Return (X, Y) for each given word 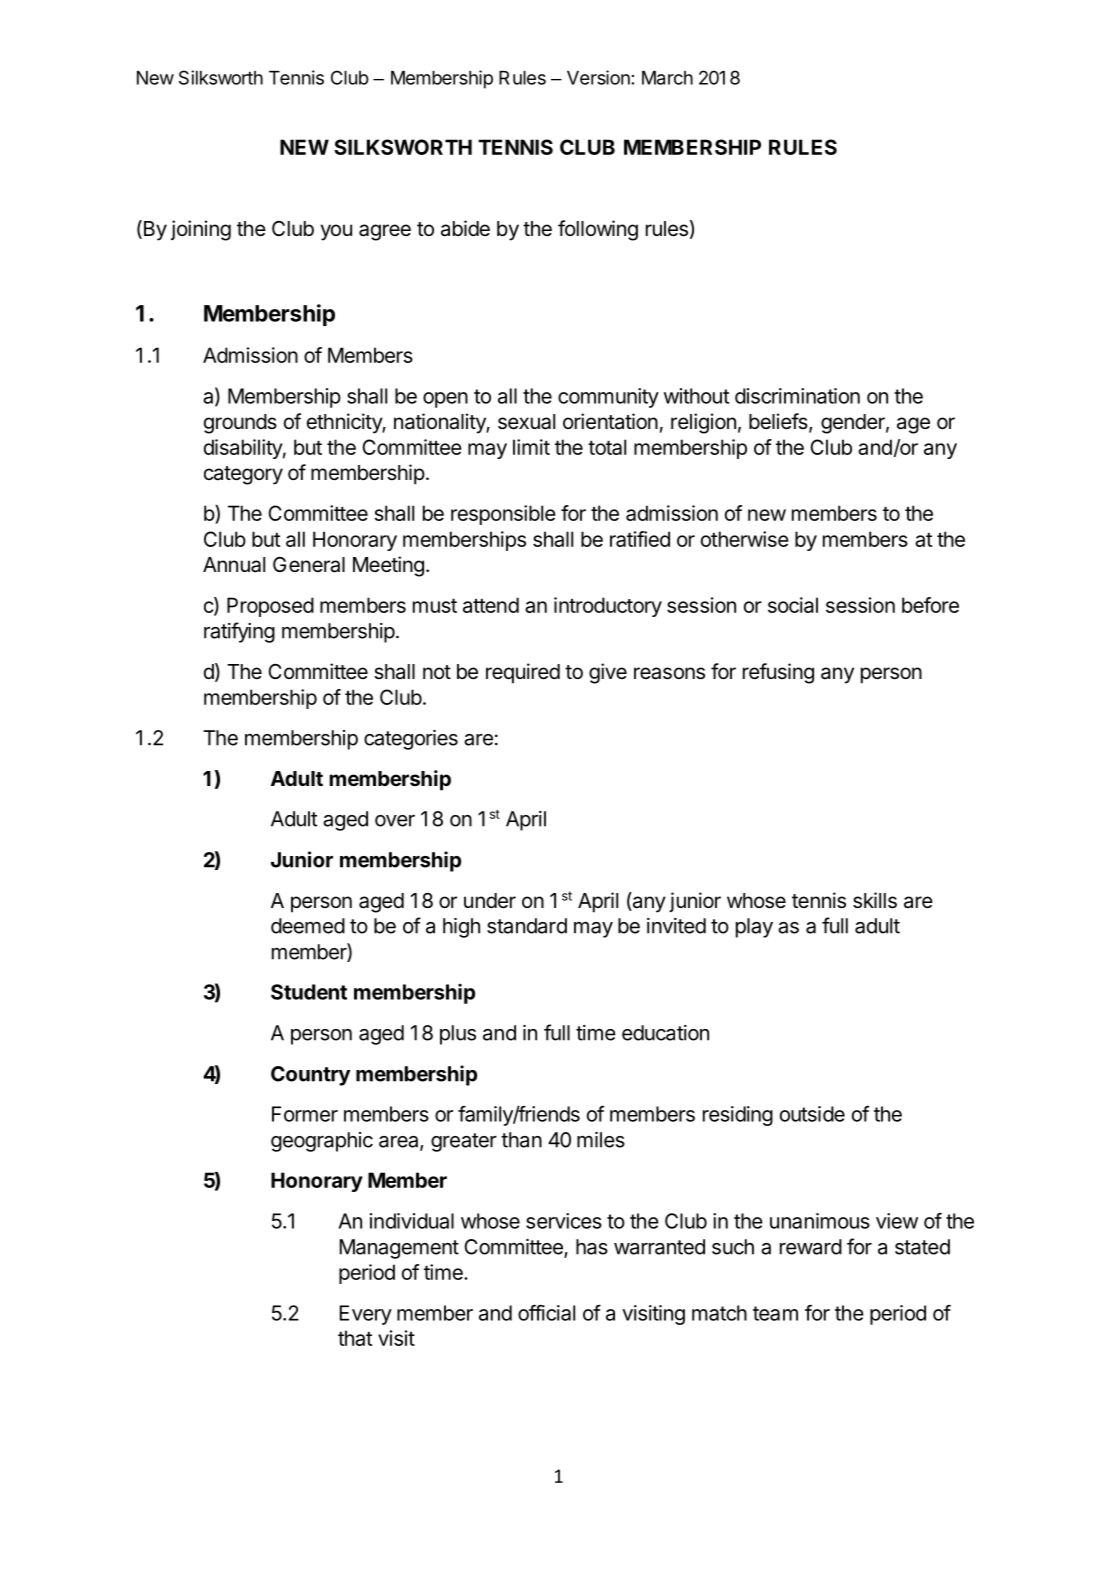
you (336, 232)
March (667, 78)
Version (598, 77)
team (775, 1313)
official (546, 1313)
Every (366, 1315)
